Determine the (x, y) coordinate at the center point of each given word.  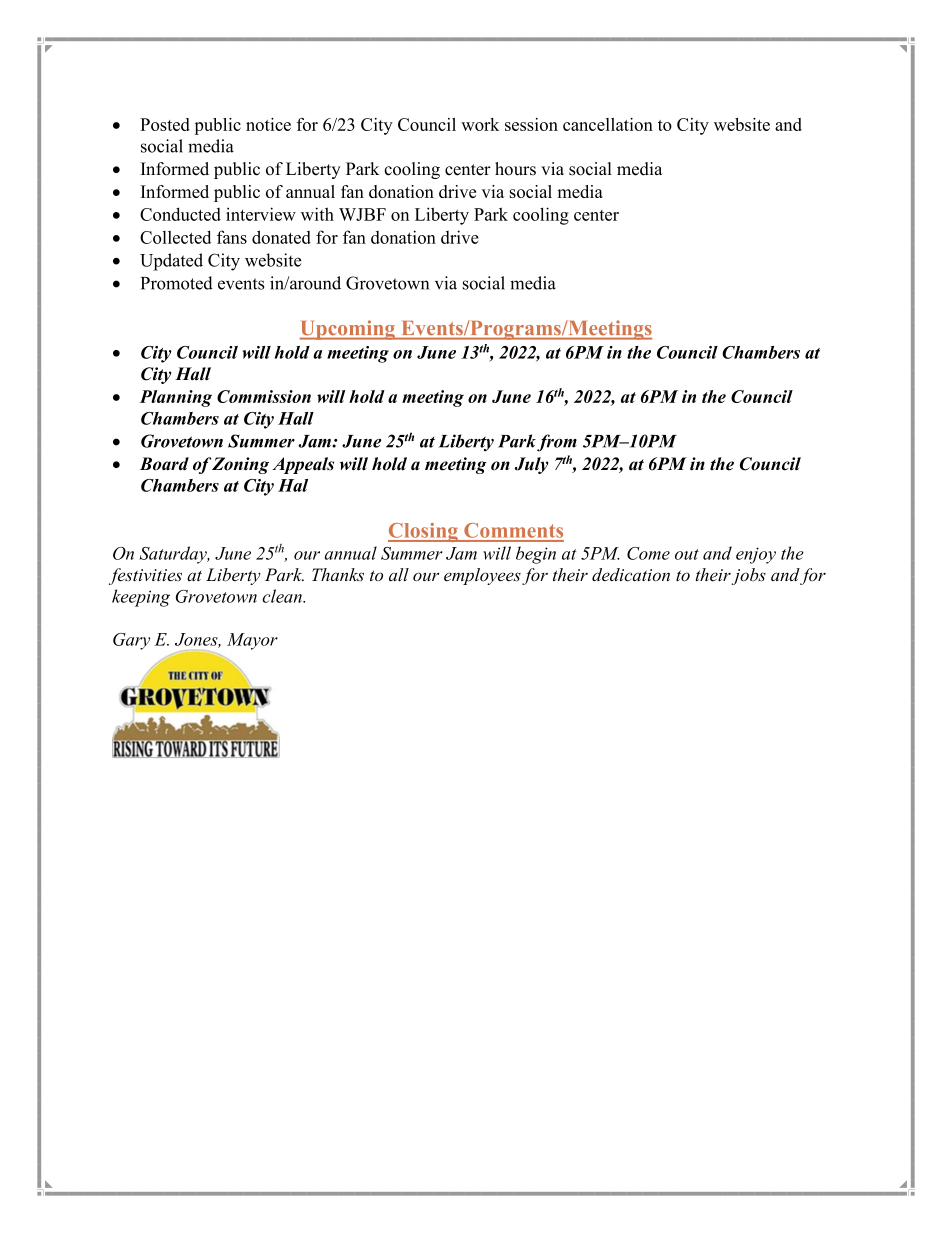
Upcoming (348, 330)
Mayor (252, 641)
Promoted (177, 283)
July (531, 465)
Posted (165, 124)
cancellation (608, 124)
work (480, 124)
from (557, 443)
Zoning (240, 465)
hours (515, 169)
